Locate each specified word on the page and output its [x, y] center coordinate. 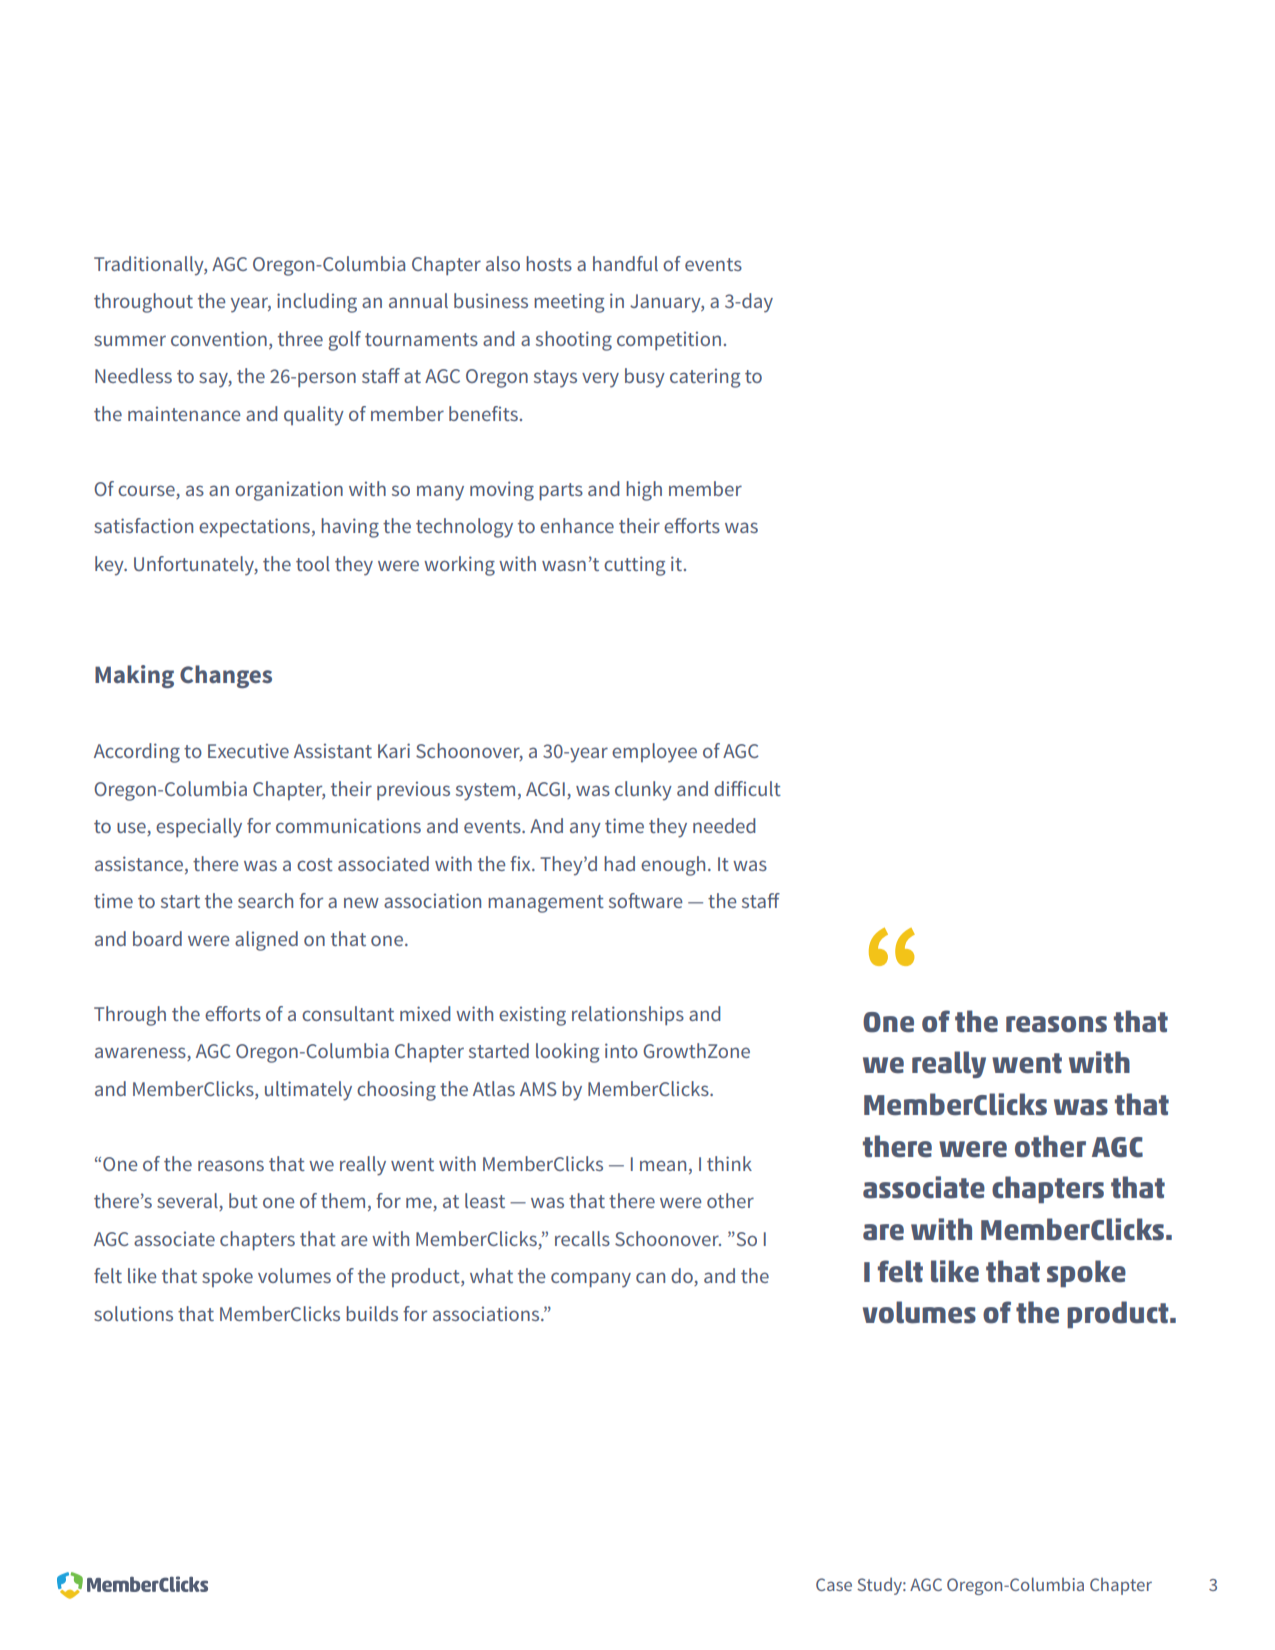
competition [669, 340]
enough [673, 866]
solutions [133, 1313]
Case [834, 1584]
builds [372, 1313]
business [491, 300]
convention [219, 338]
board [157, 938]
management [546, 904]
